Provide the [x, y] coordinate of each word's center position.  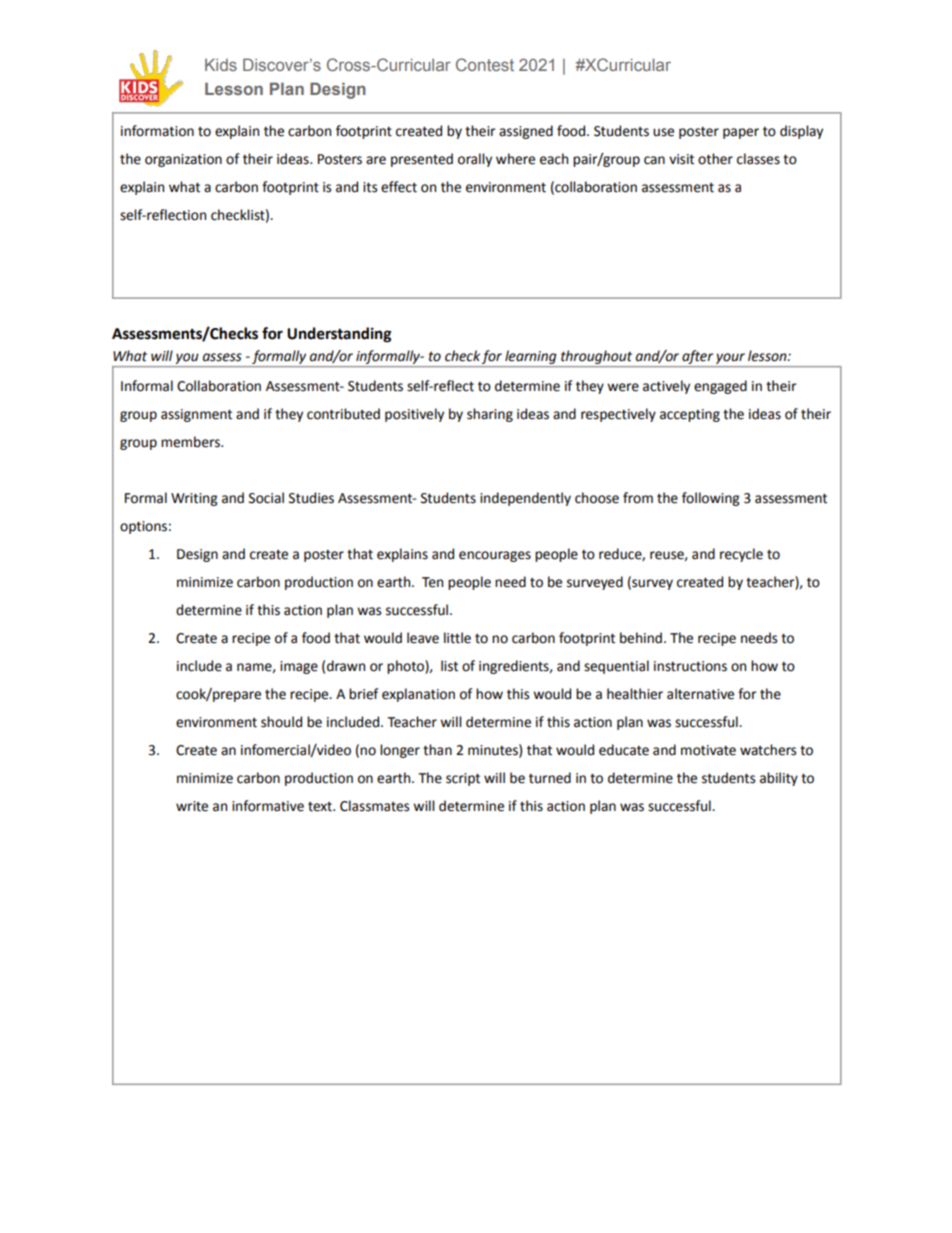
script [463, 779]
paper [741, 133]
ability [779, 779]
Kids [221, 64]
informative [268, 806]
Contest [485, 64]
